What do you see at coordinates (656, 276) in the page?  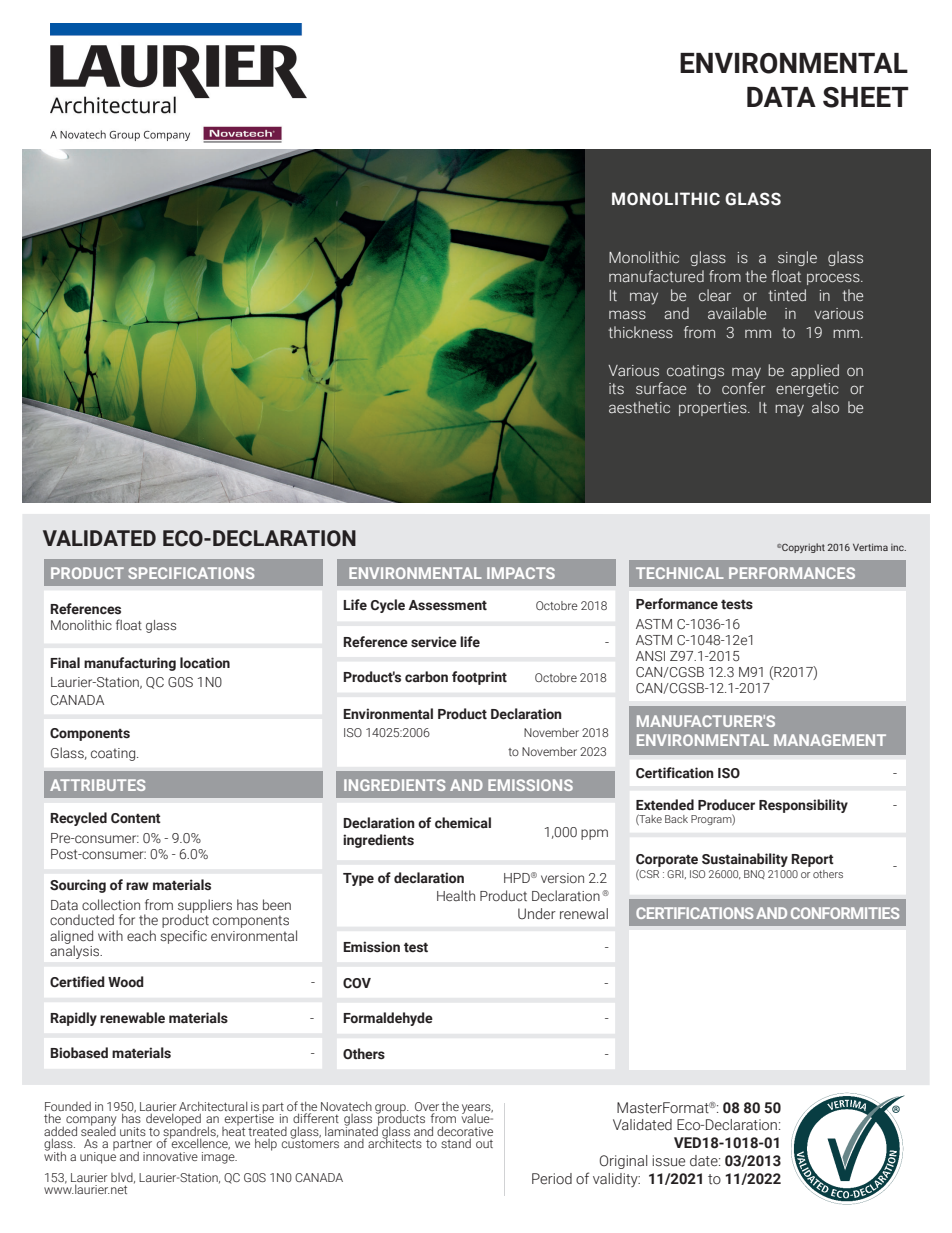 I see `manufactured` at bounding box center [656, 276].
